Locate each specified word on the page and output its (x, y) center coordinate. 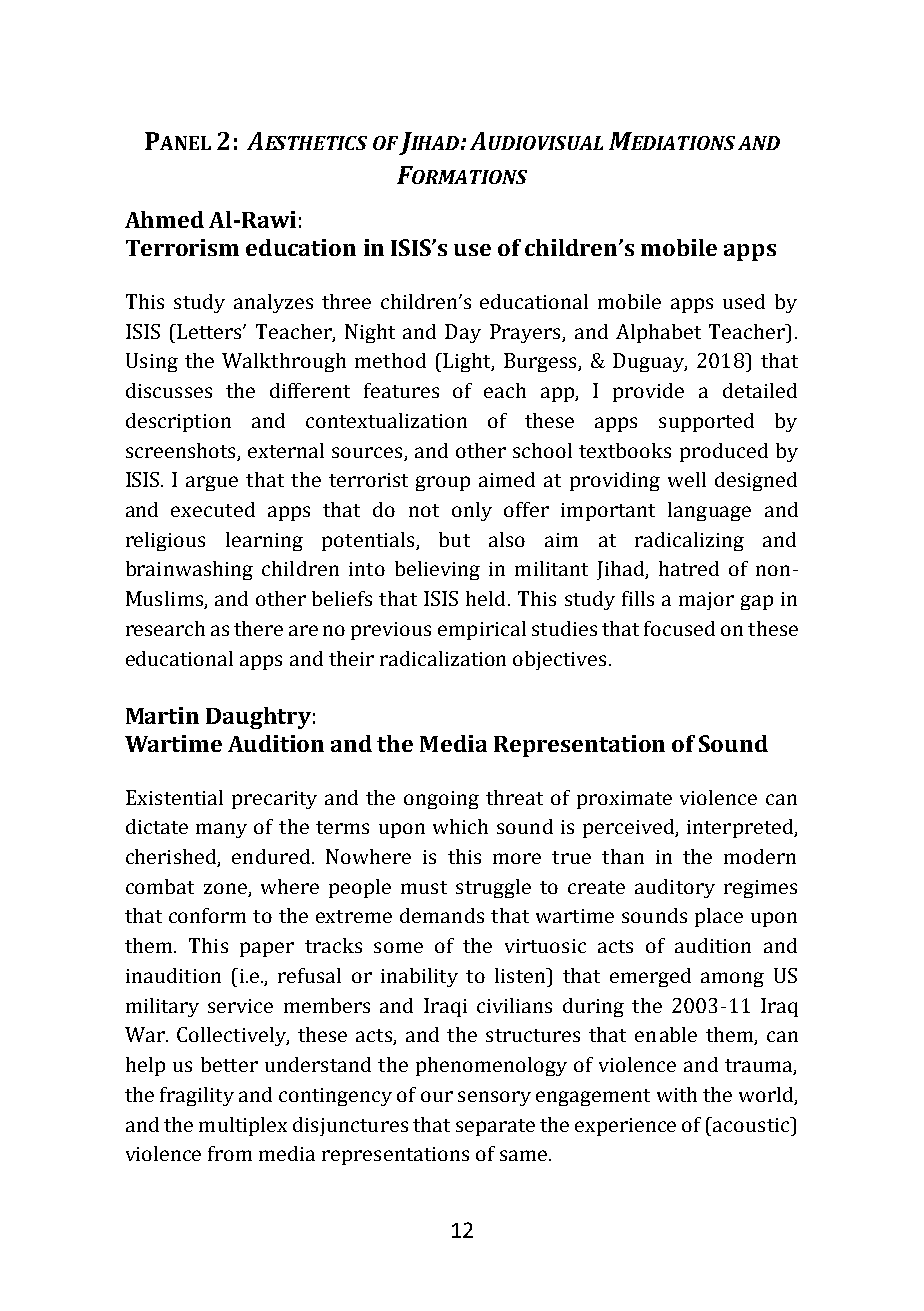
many (221, 830)
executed (213, 509)
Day (463, 333)
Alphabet (658, 333)
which (460, 826)
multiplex (243, 1126)
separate (495, 1127)
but (454, 539)
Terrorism (182, 247)
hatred (689, 568)
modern (760, 856)
